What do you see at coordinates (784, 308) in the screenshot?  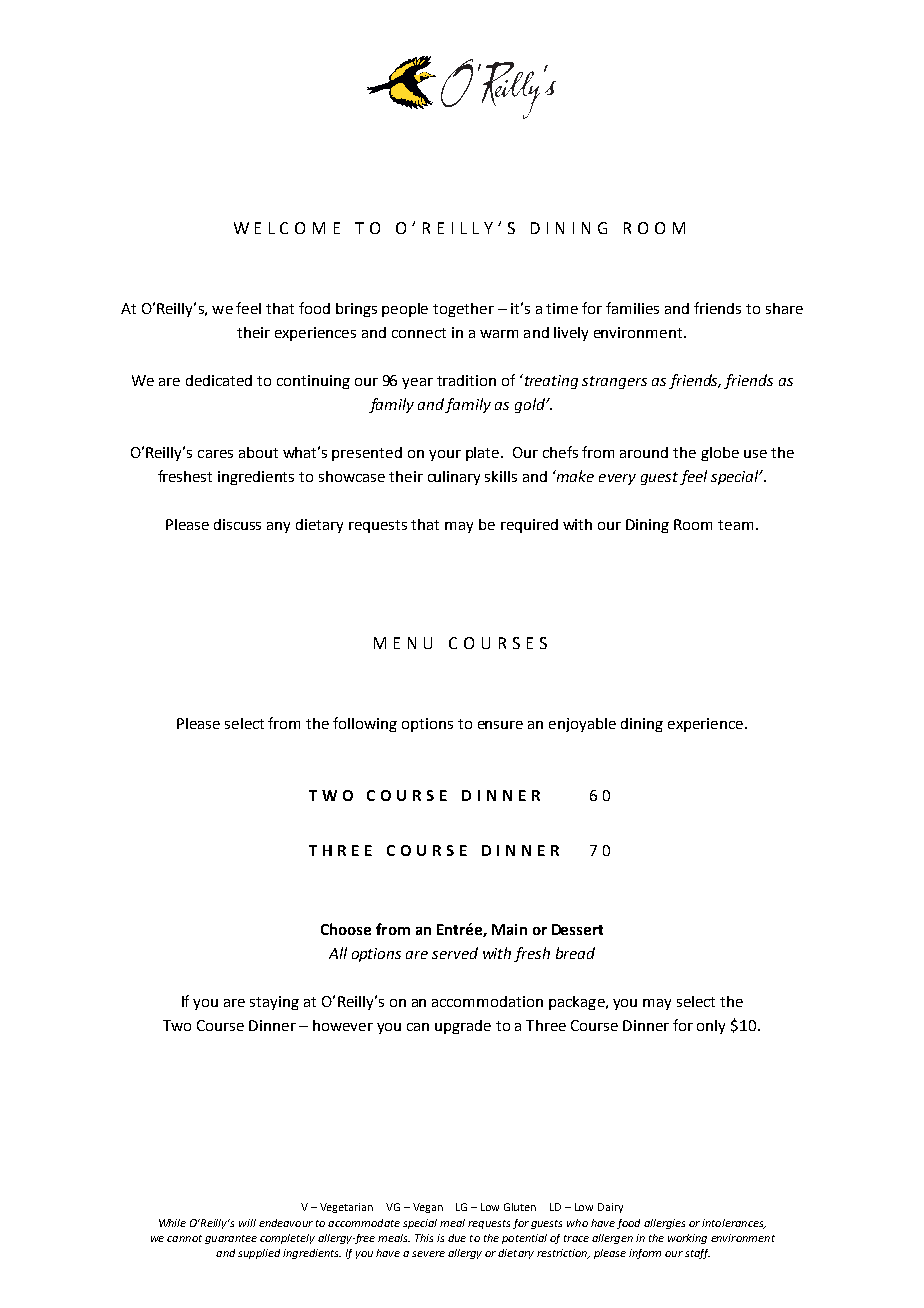 I see `share` at bounding box center [784, 308].
